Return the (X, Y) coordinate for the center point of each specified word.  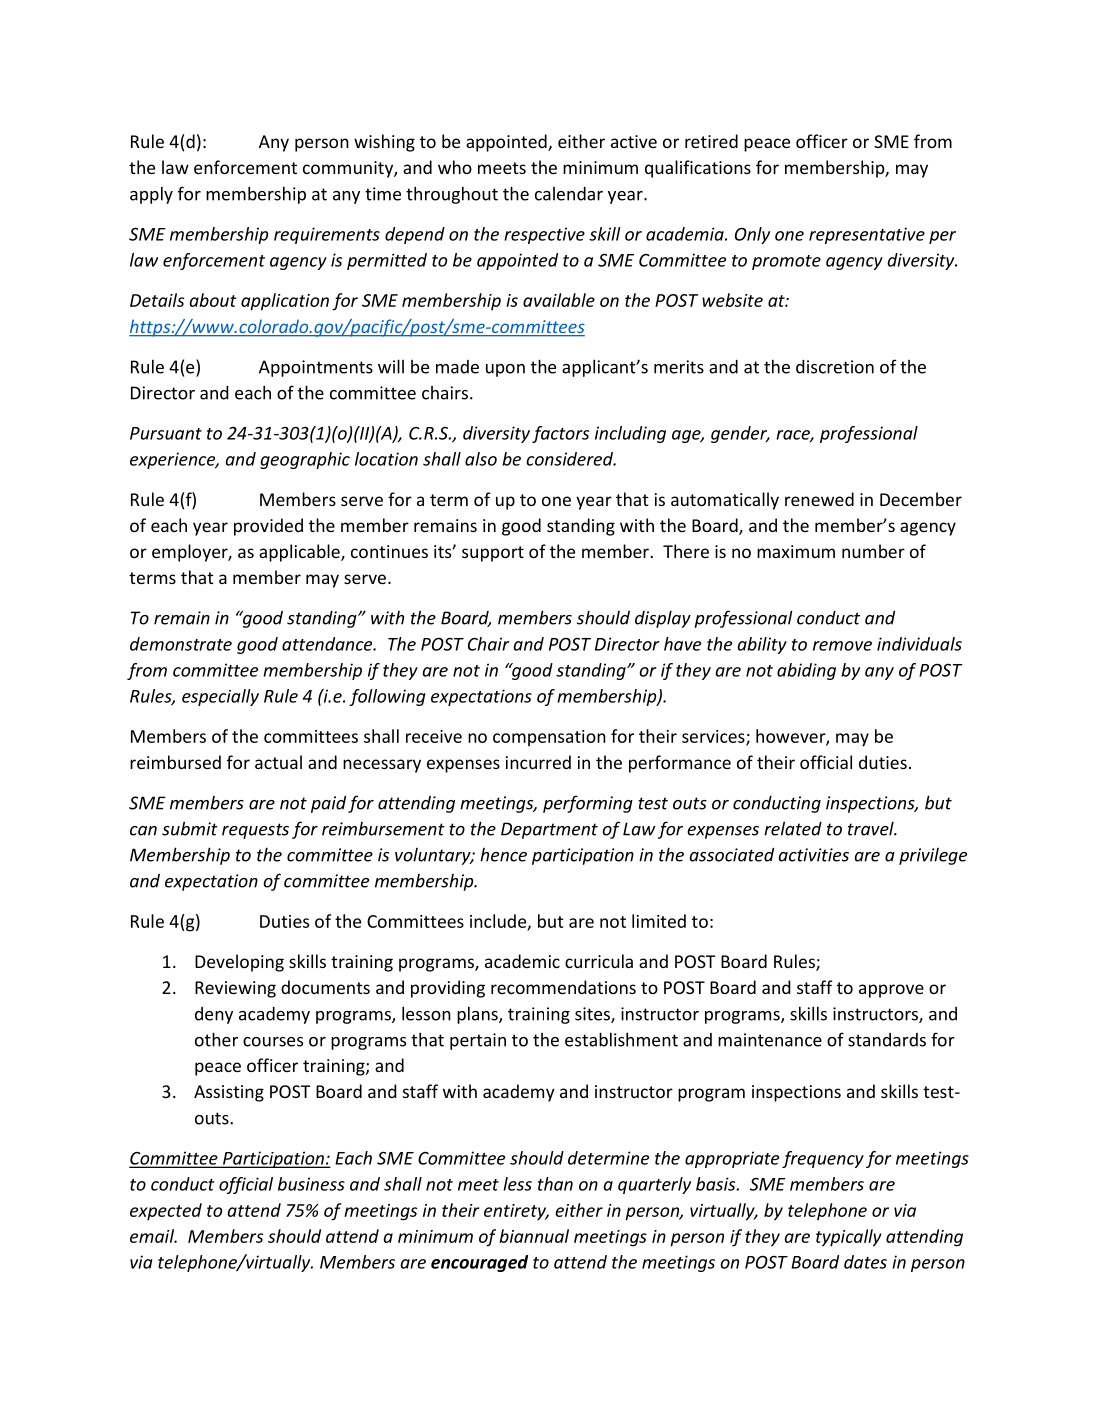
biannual (534, 1236)
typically (849, 1238)
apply (151, 195)
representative (867, 235)
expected (166, 1212)
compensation (549, 738)
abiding (806, 671)
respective (544, 235)
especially (220, 697)
